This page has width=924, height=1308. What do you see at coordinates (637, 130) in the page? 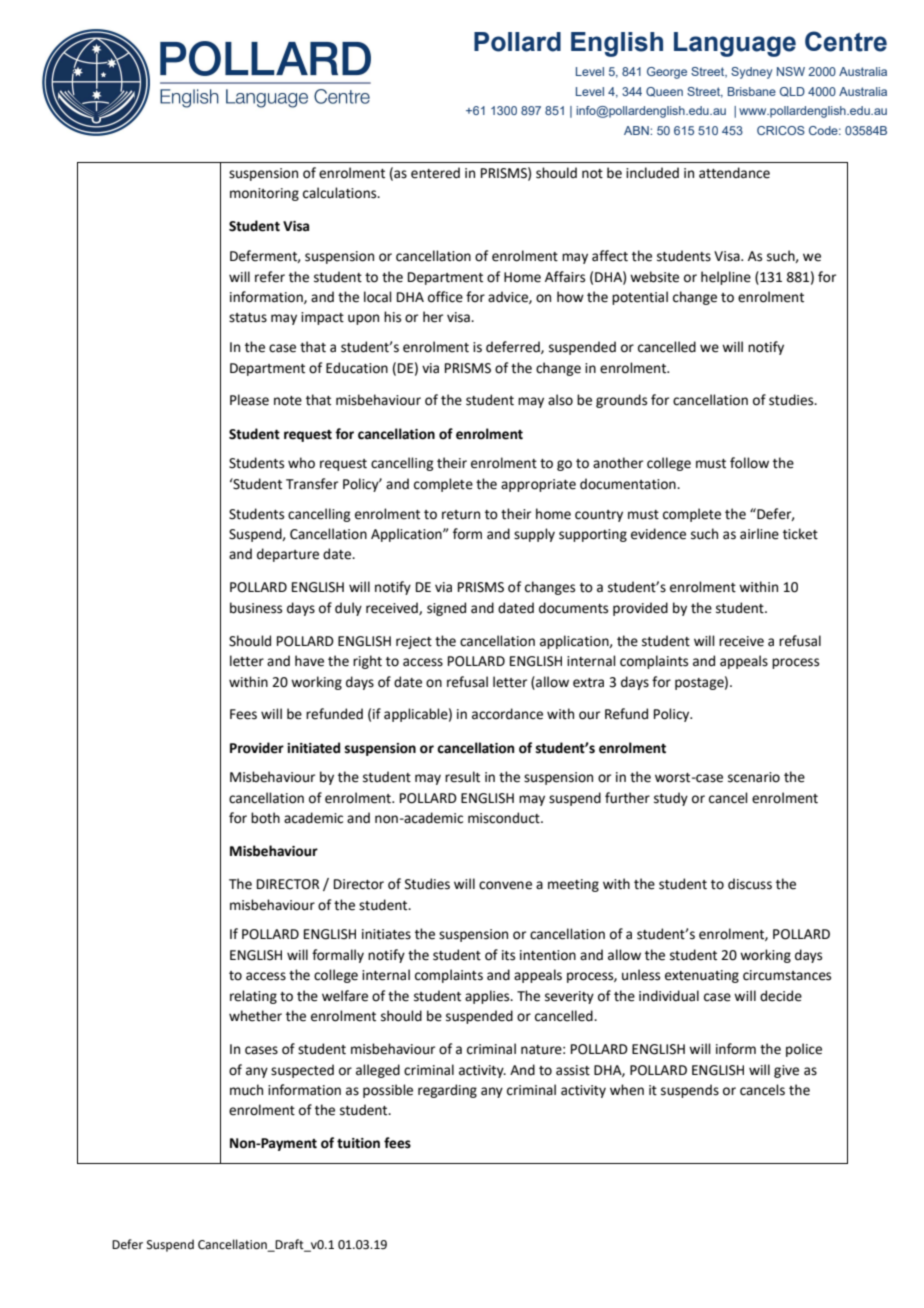
I see `ABN` at bounding box center [637, 130].
